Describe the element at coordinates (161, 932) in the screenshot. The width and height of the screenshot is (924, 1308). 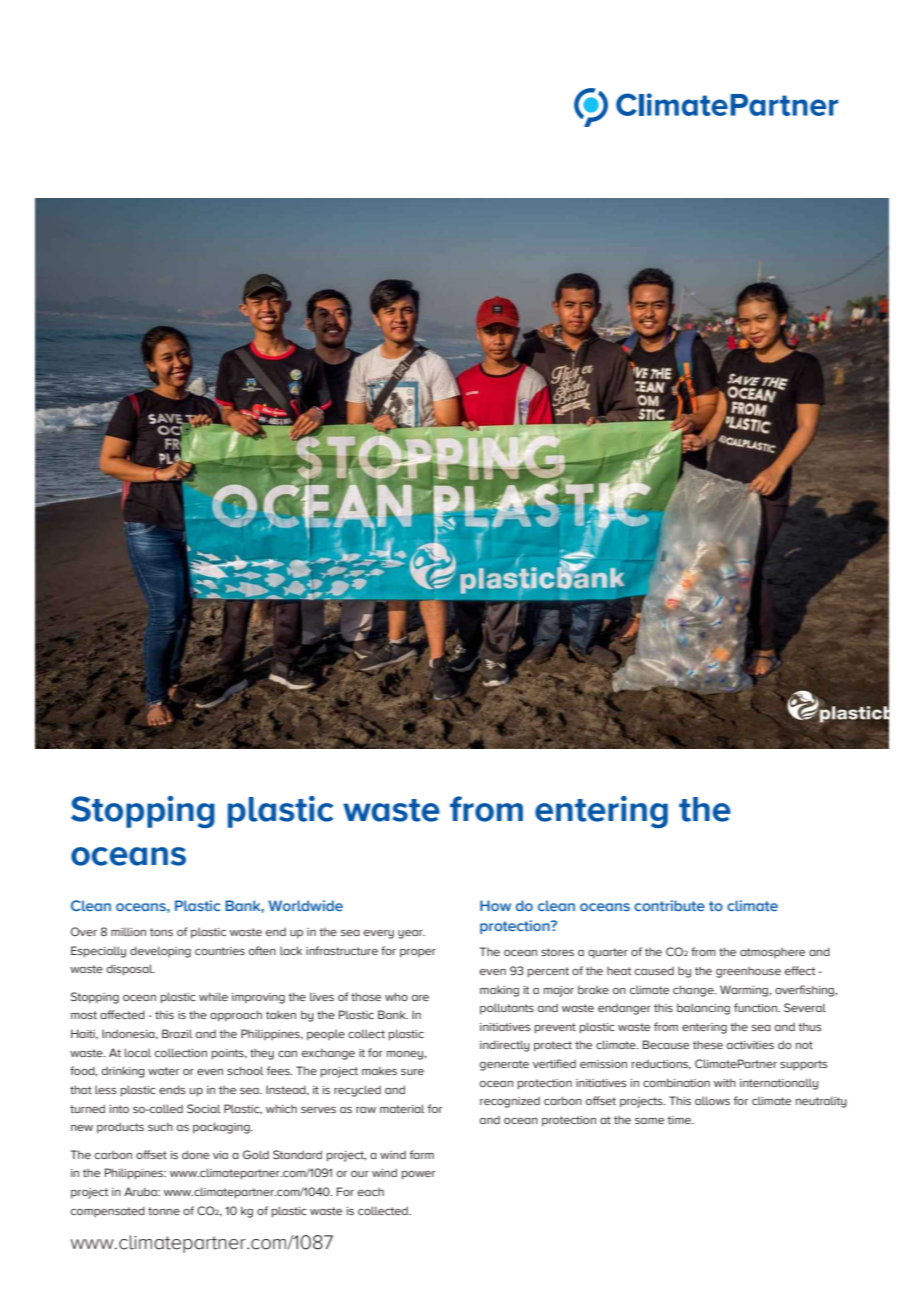
I see `tons` at that location.
